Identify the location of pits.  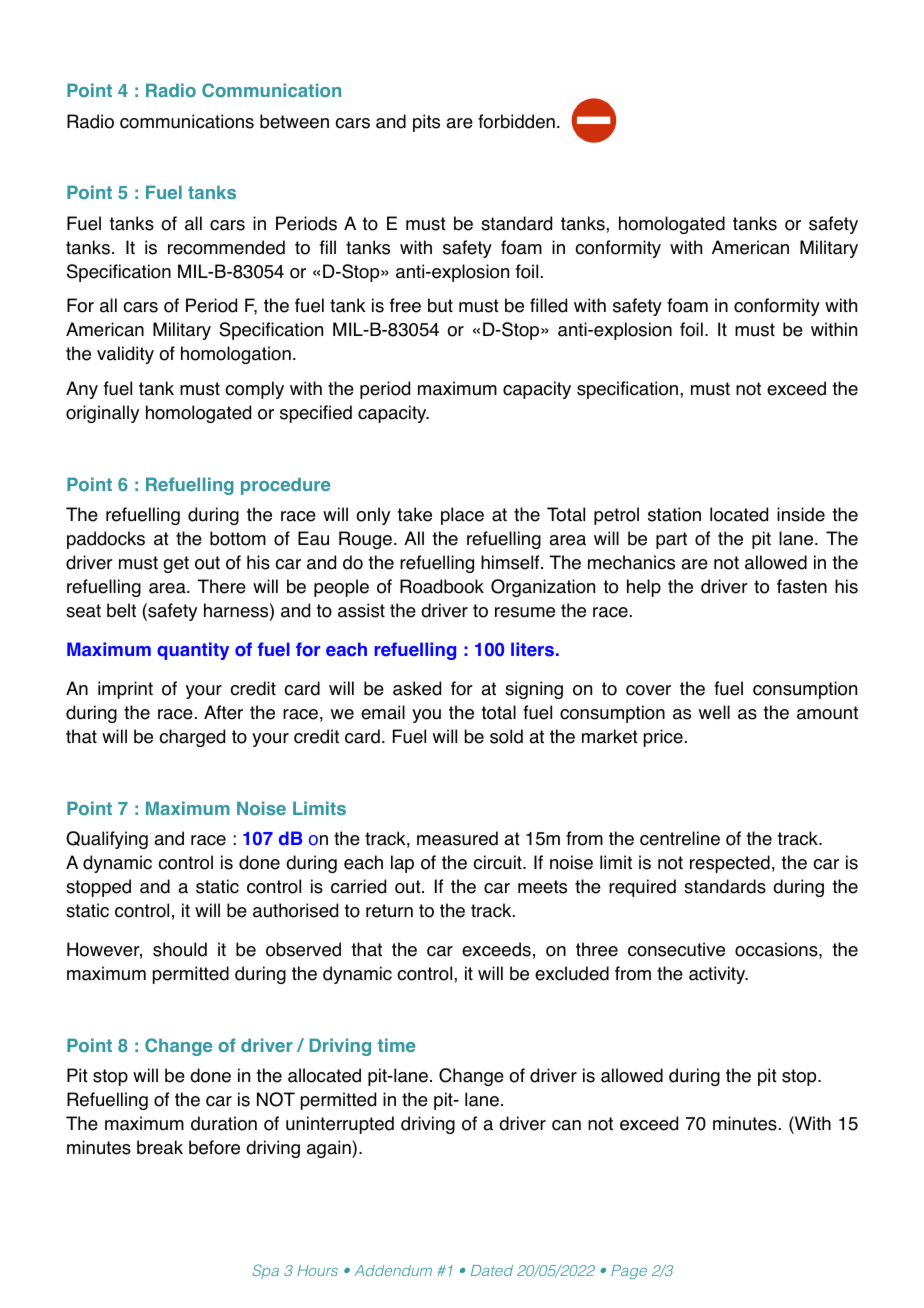
(426, 123).
